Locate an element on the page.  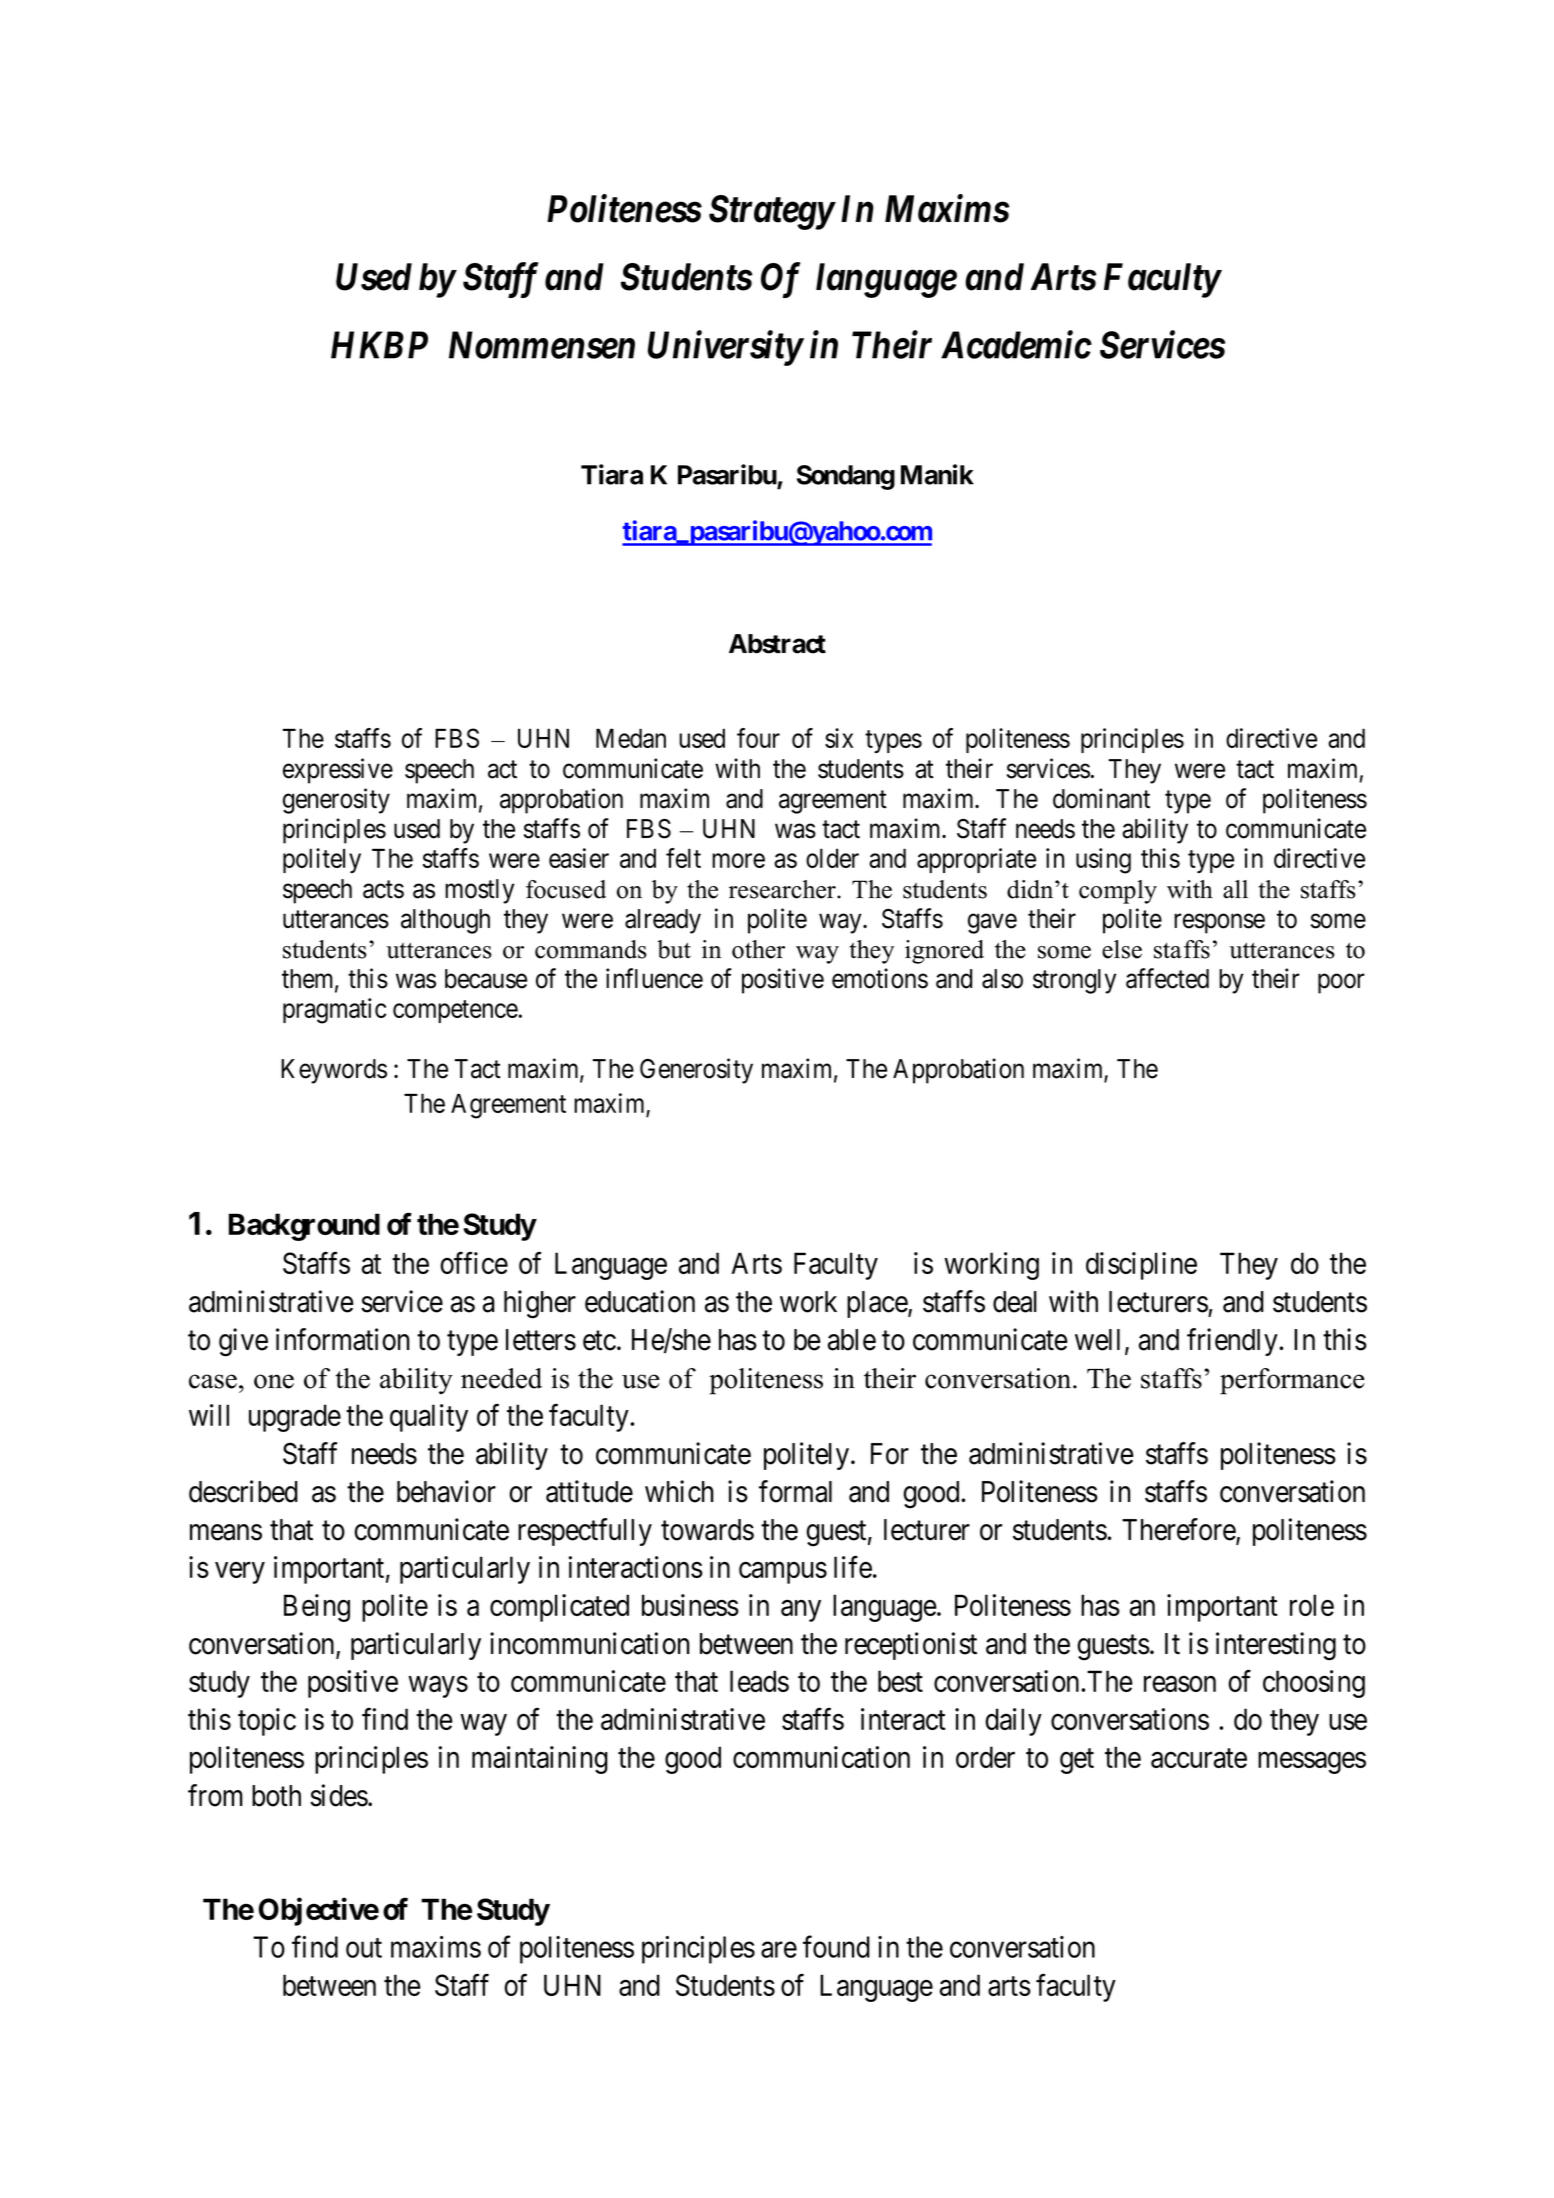
dominant is located at coordinates (1101, 798).
